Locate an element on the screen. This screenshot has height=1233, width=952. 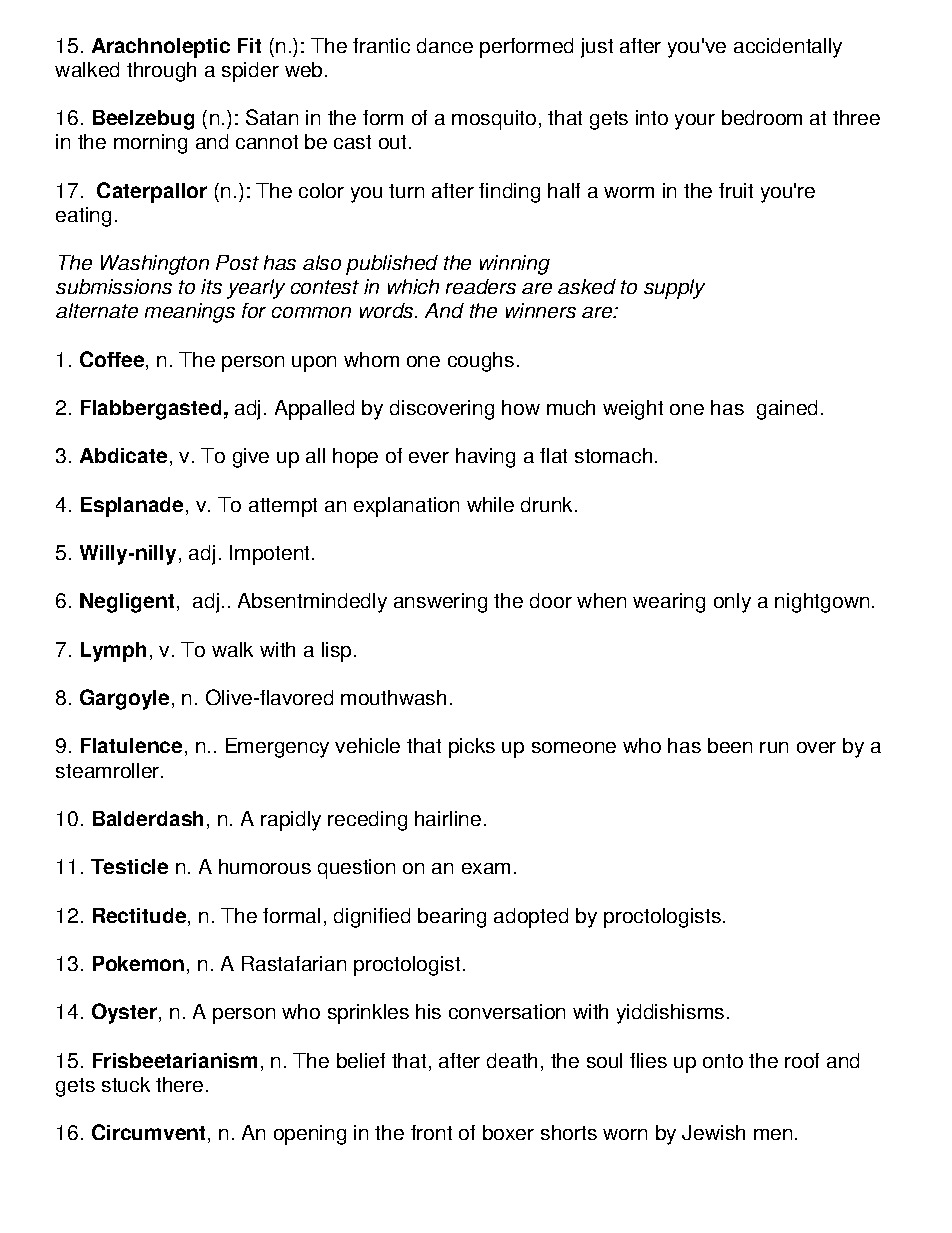
only is located at coordinates (732, 603).
